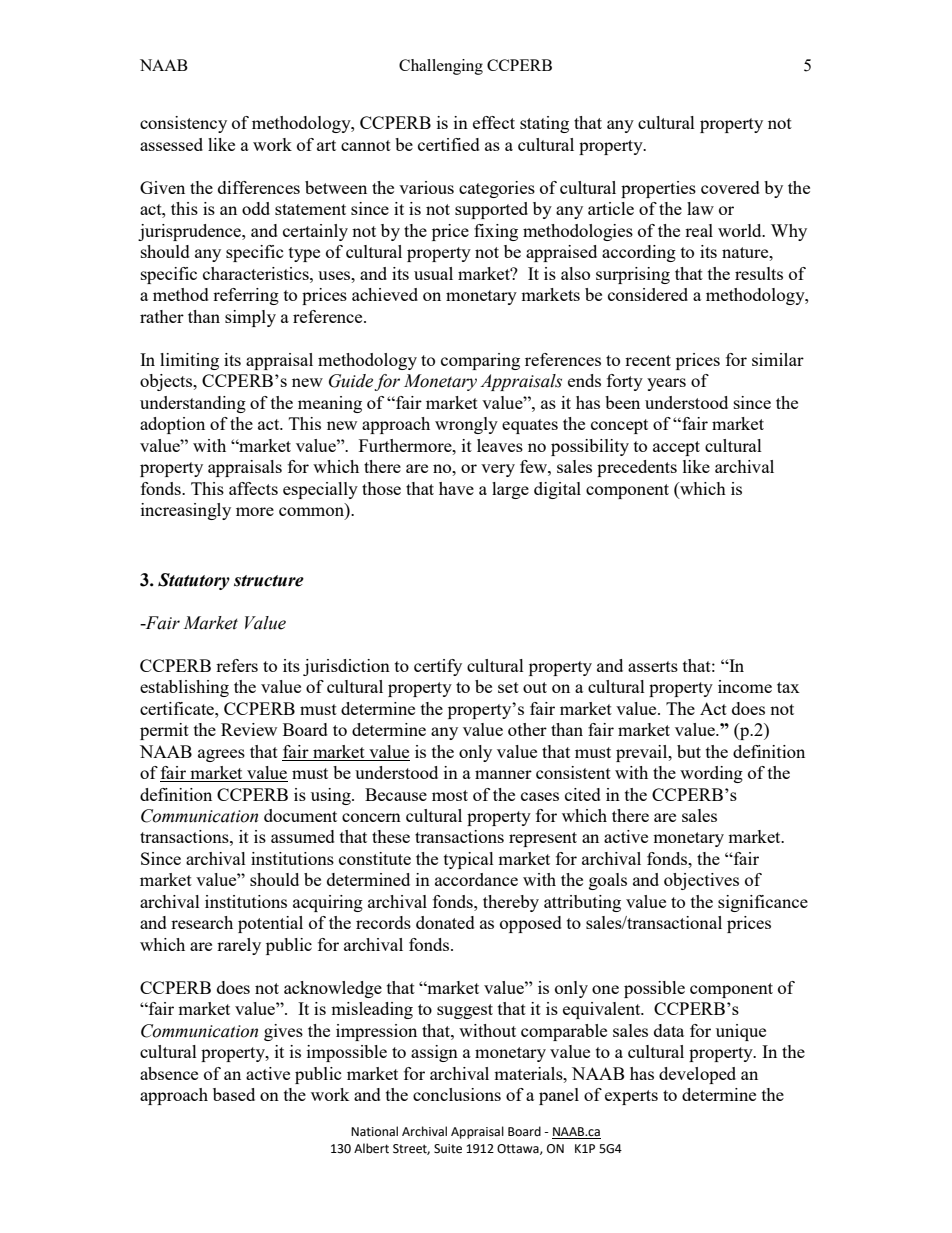 The width and height of the page is (952, 1233). I want to click on covered, so click(730, 187).
